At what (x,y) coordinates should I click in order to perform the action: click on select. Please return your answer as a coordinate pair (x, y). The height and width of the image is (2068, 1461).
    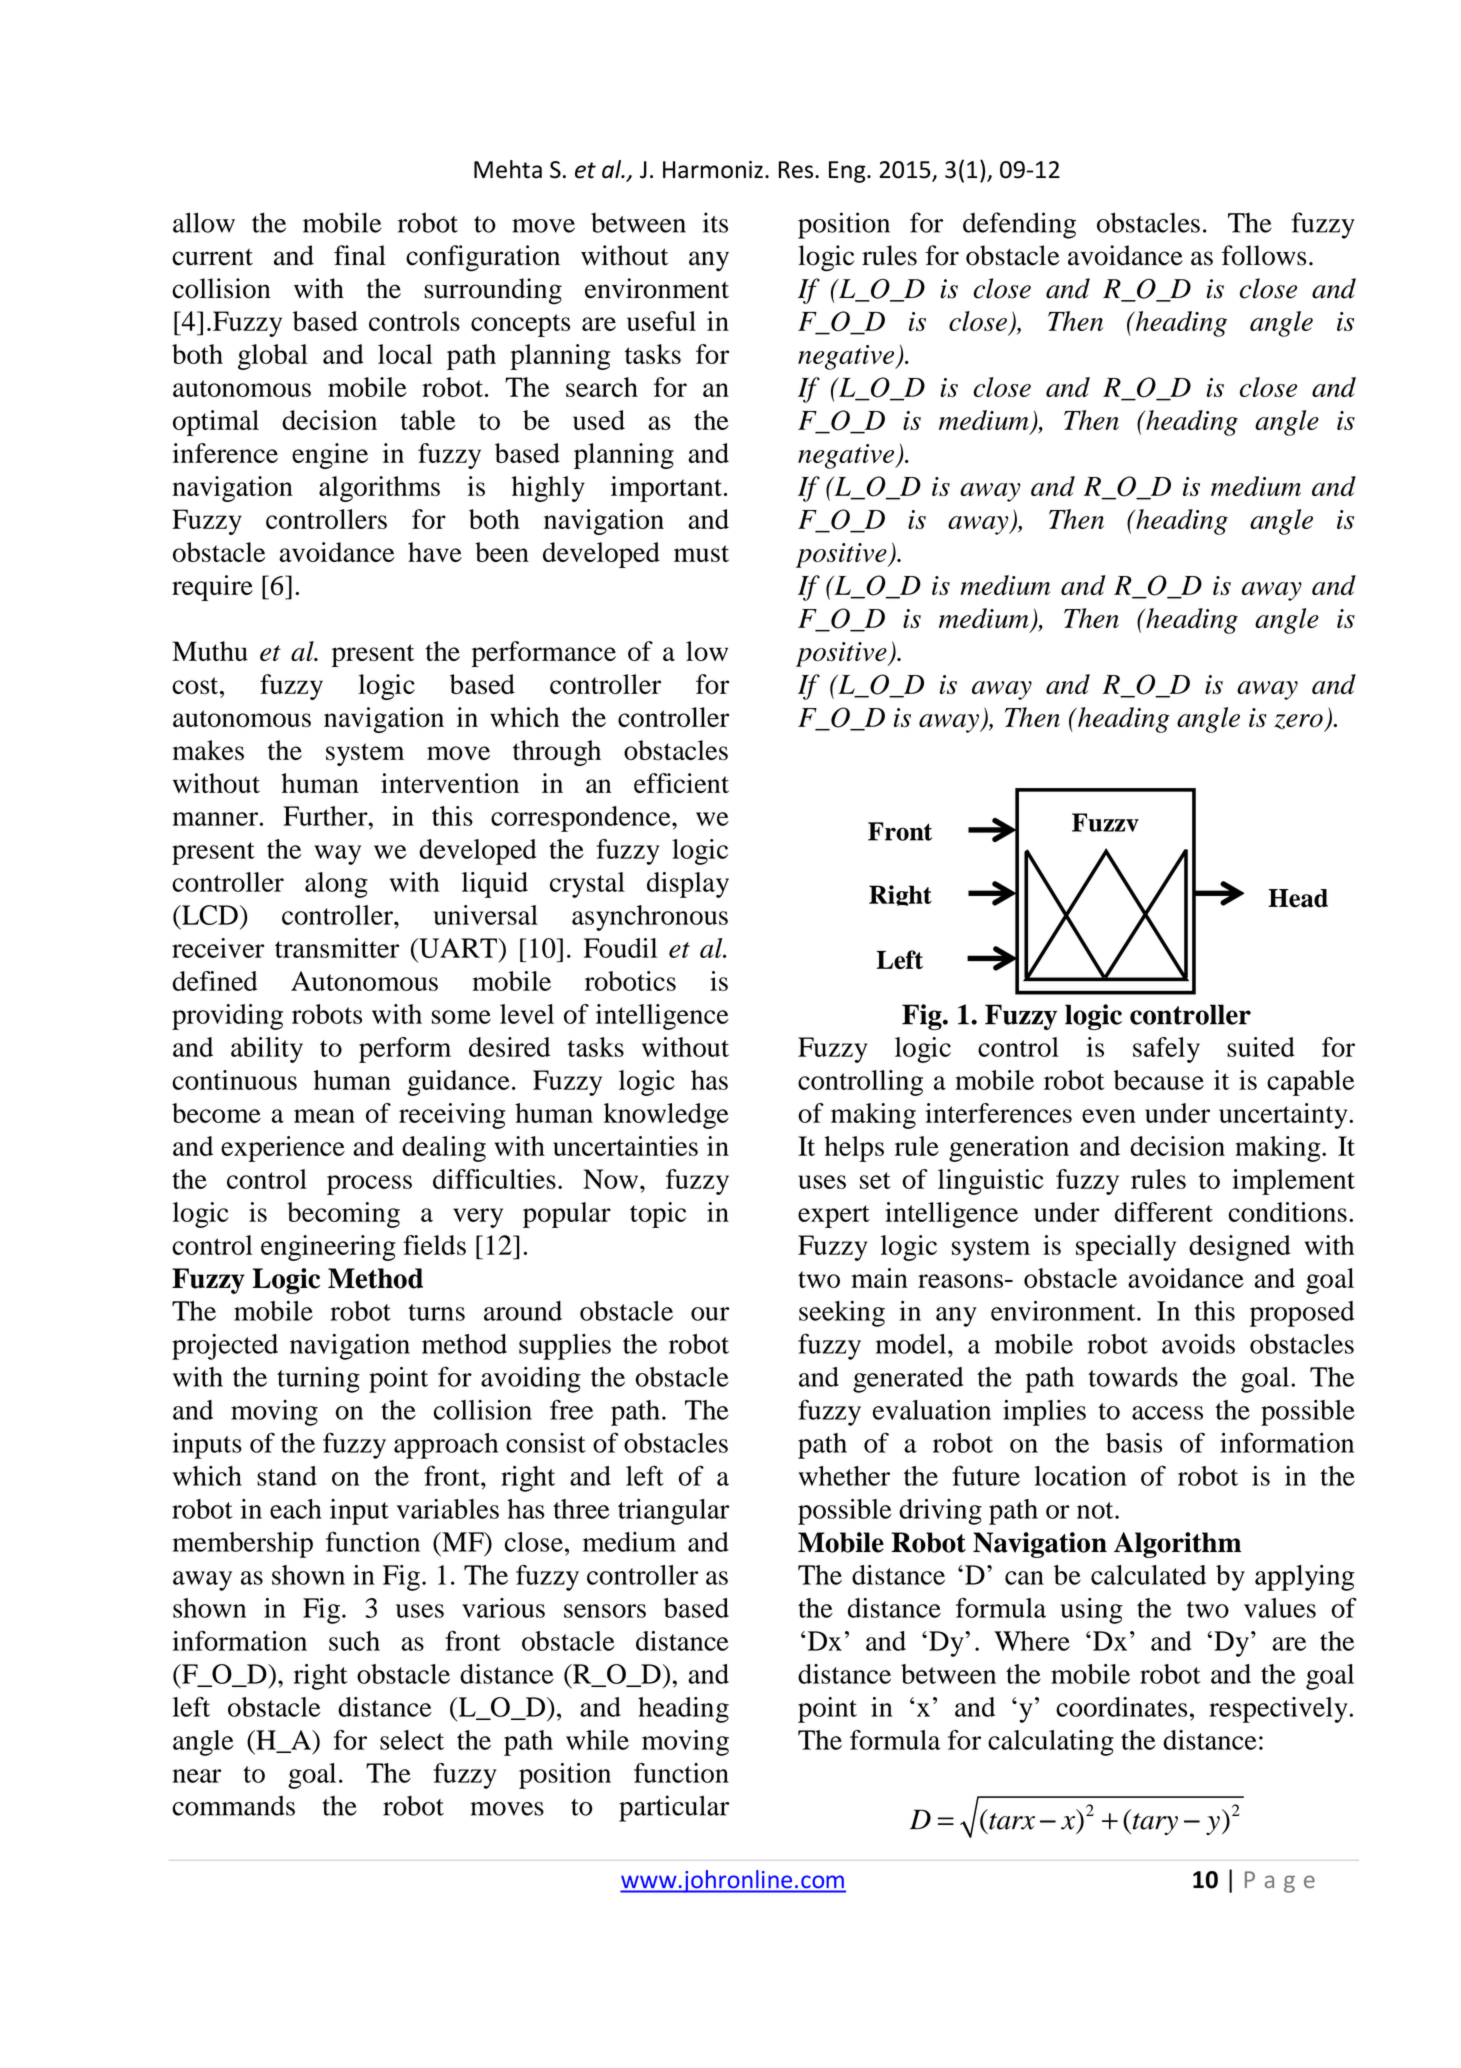
    Looking at the image, I should click on (412, 1740).
